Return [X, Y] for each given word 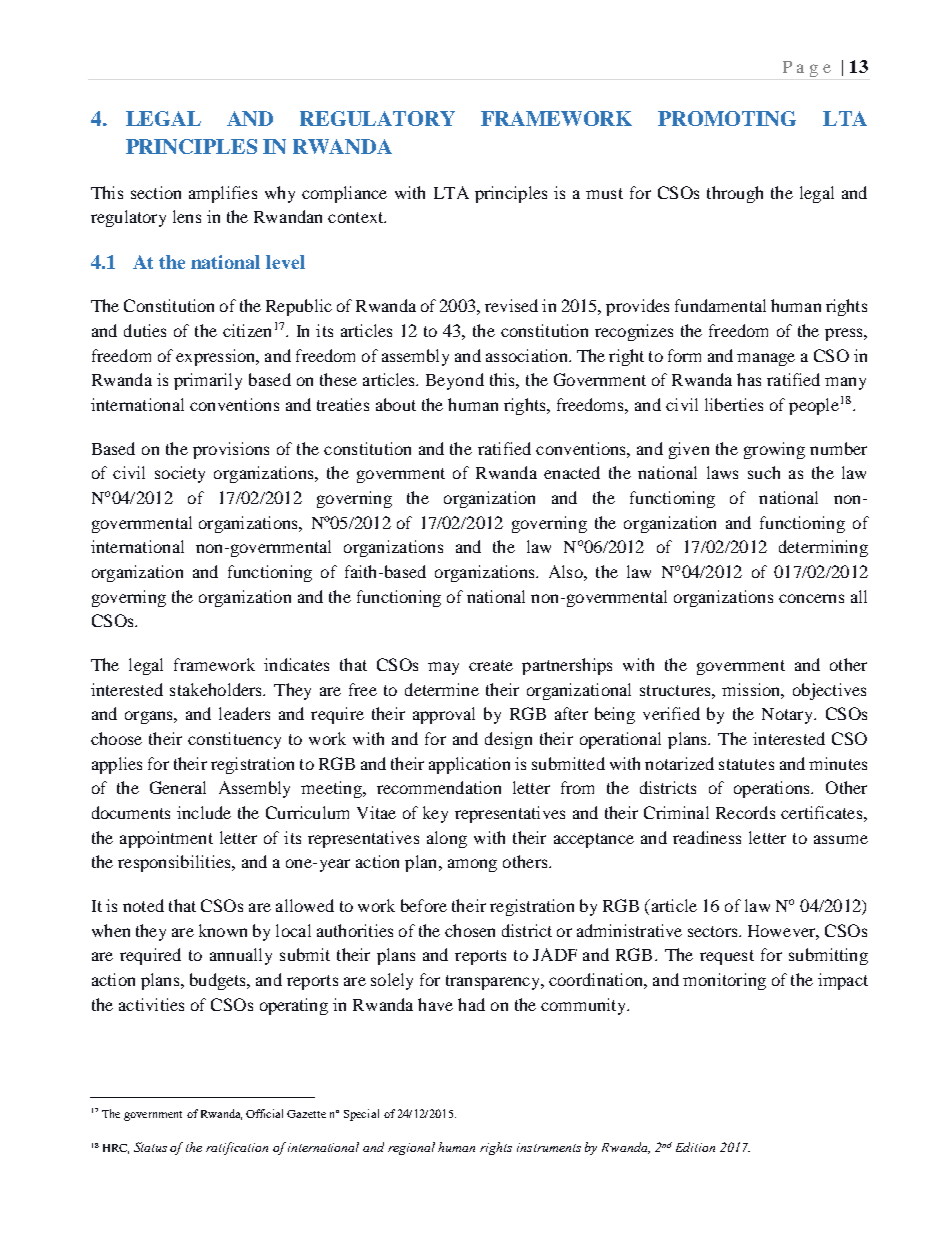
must [604, 193]
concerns [811, 598]
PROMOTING [727, 118]
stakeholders [217, 689]
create [491, 665]
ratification [237, 1148]
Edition [695, 1147]
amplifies [223, 194]
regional [411, 1148]
